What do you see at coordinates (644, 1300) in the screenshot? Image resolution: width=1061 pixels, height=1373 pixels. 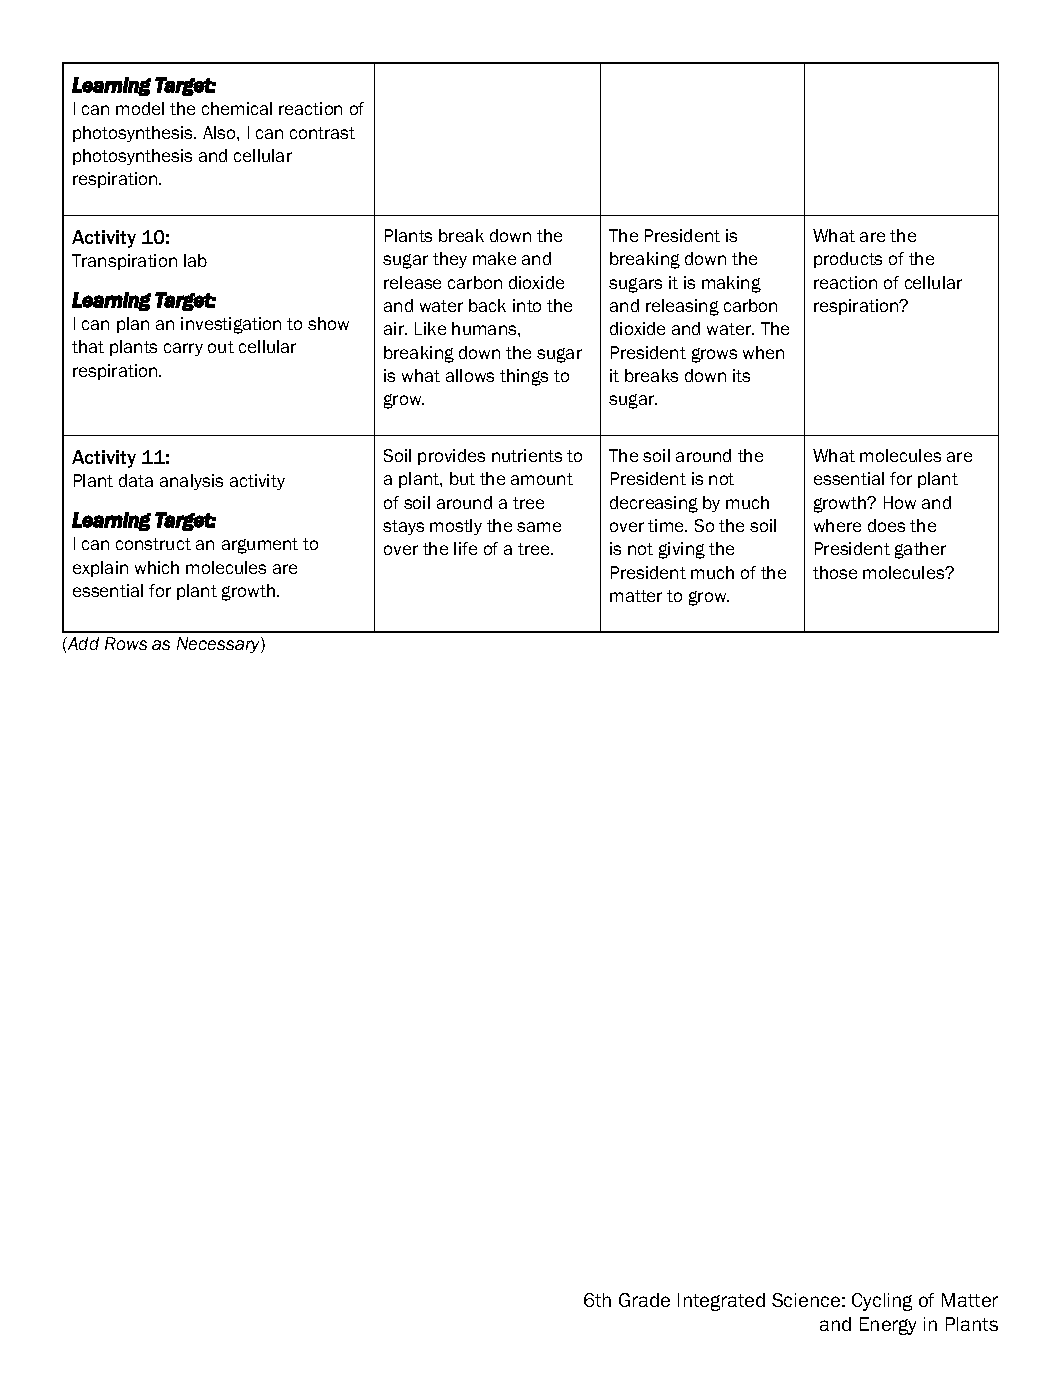 I see `Grade` at bounding box center [644, 1300].
